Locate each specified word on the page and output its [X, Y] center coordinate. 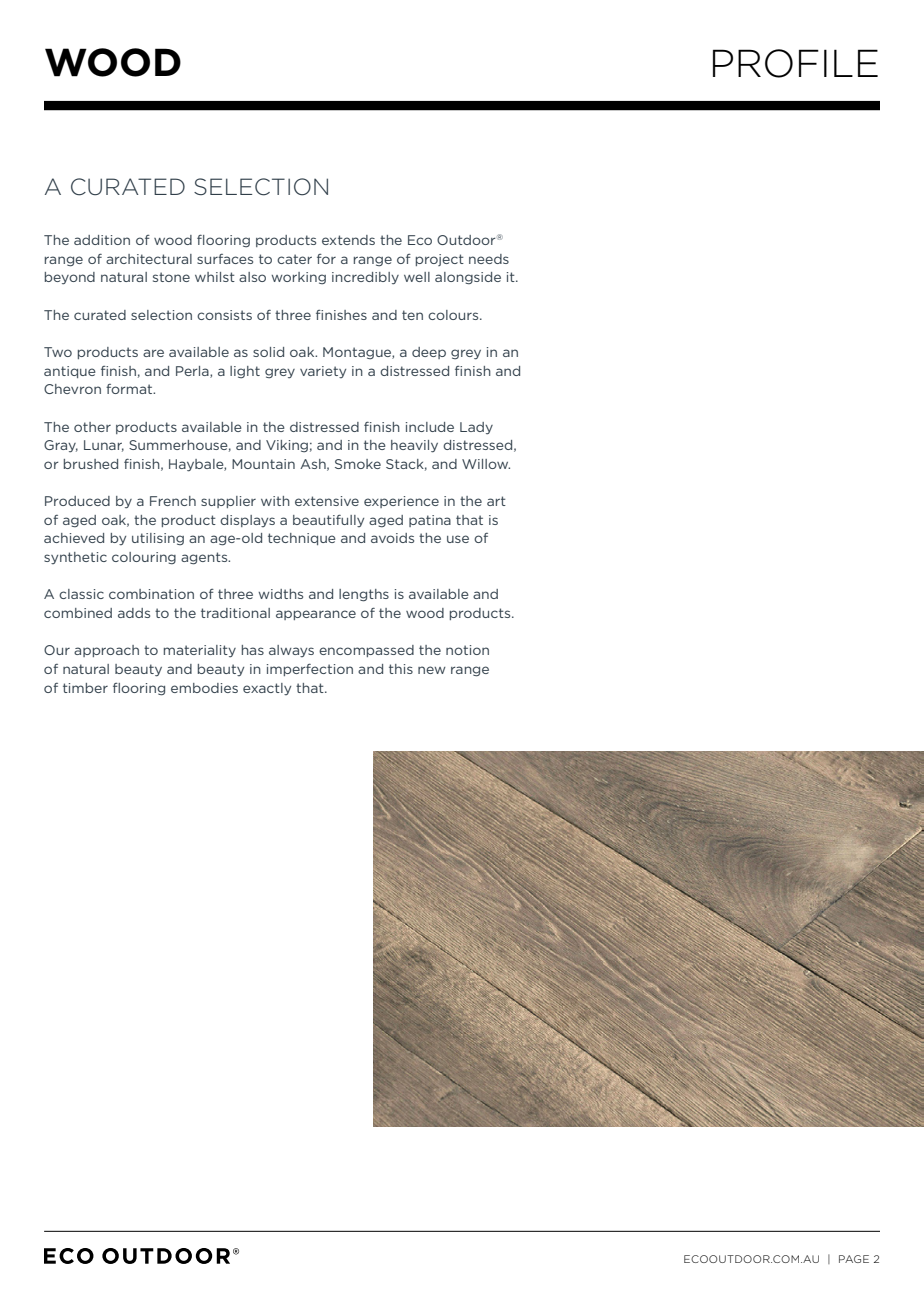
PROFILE [795, 63]
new [432, 670]
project [440, 260]
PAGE [854, 1259]
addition [102, 240]
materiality [200, 651]
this [401, 669]
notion [467, 650]
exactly [267, 689]
